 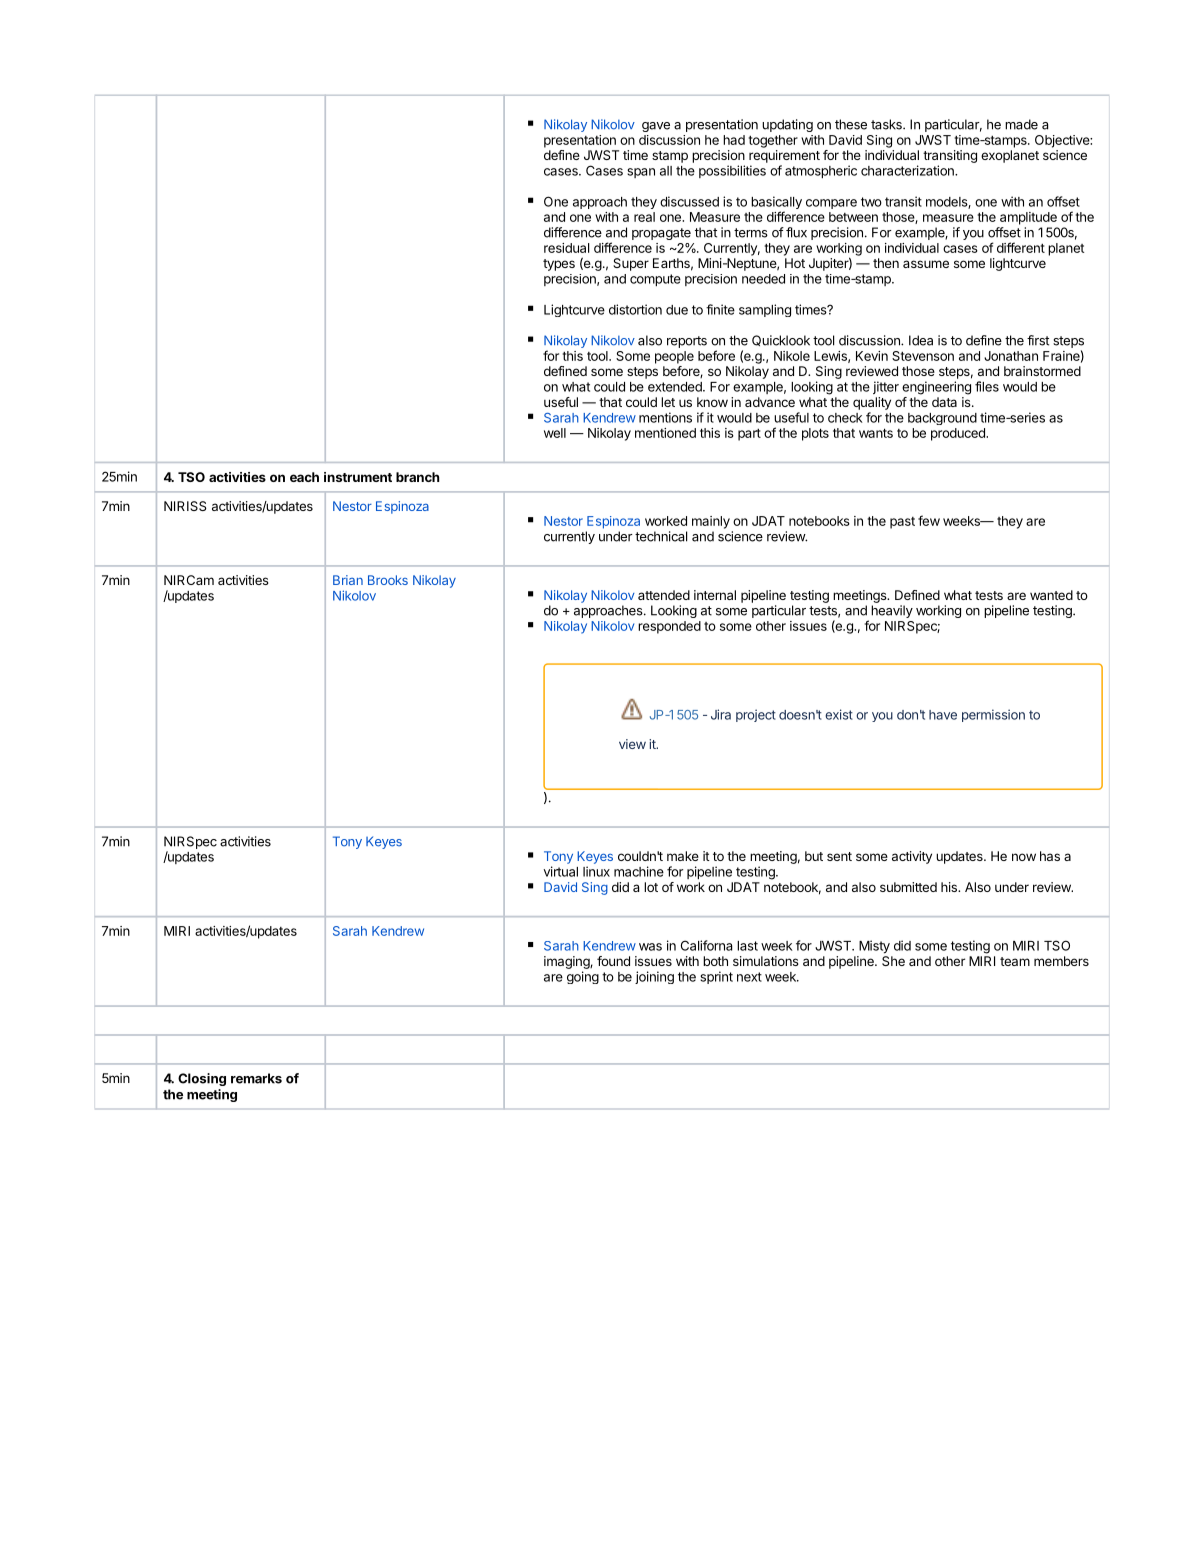 I want to click on Idea, so click(x=921, y=340).
